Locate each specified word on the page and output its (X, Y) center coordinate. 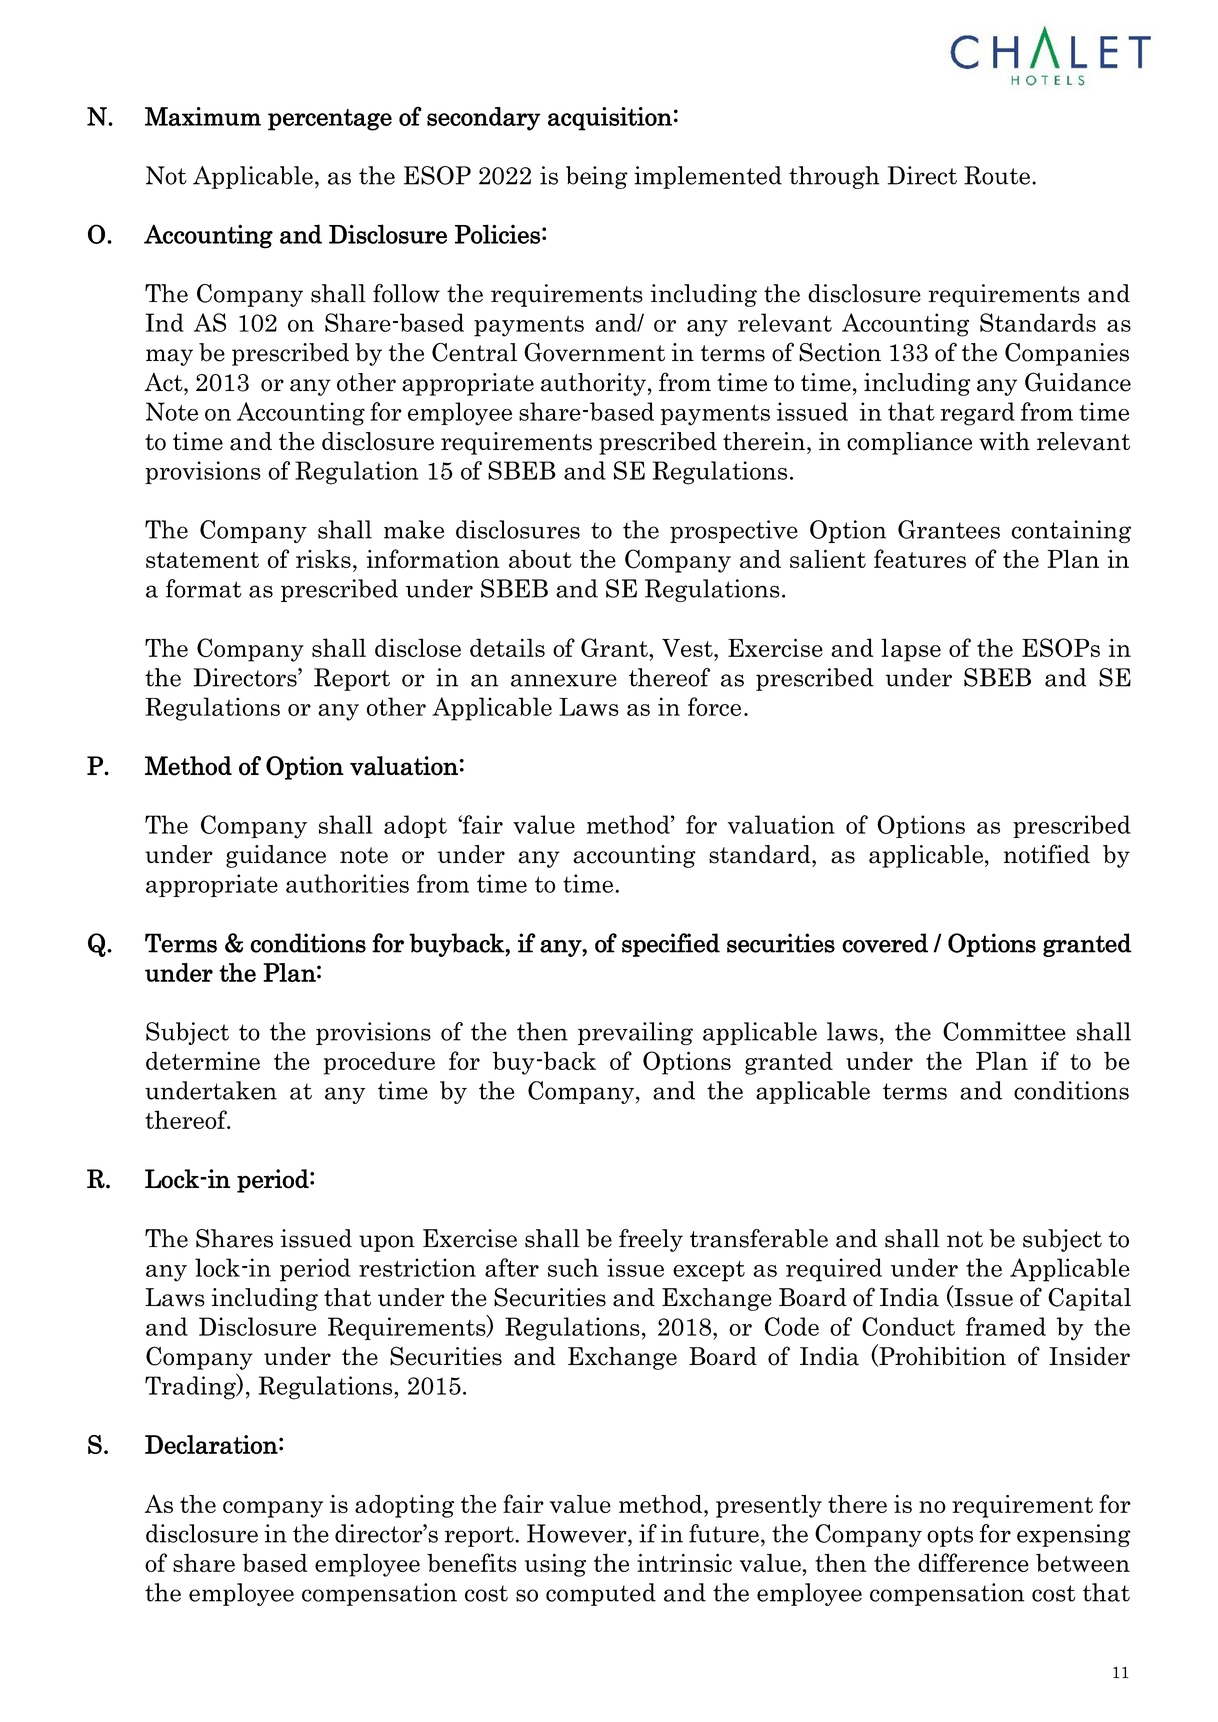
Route (997, 175)
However (578, 1533)
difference (973, 1562)
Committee (1004, 1031)
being (597, 177)
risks (323, 558)
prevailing (635, 1033)
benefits (472, 1562)
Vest (688, 648)
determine (203, 1060)
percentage (330, 120)
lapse (911, 650)
